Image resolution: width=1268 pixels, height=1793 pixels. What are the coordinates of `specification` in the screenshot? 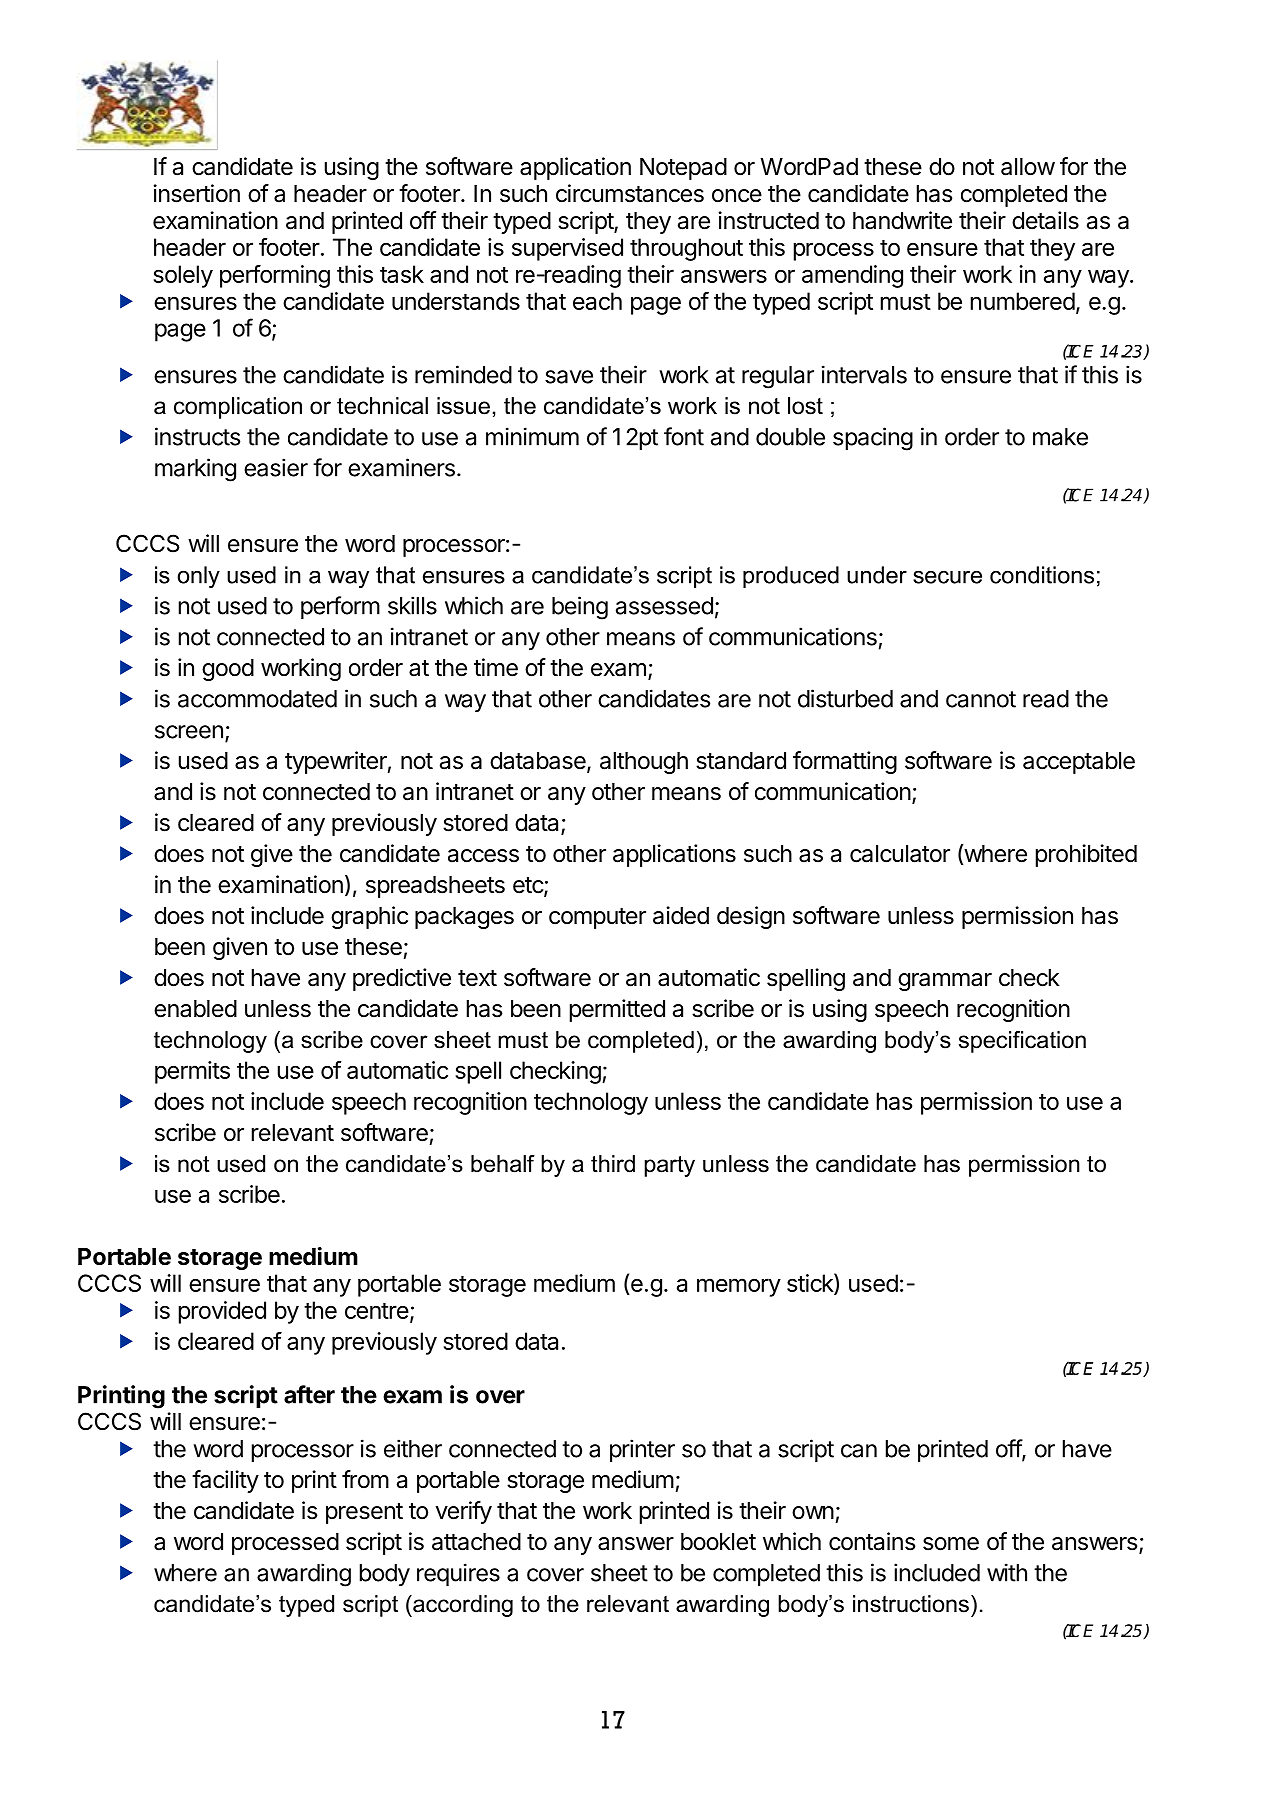 It's located at (1022, 1042).
